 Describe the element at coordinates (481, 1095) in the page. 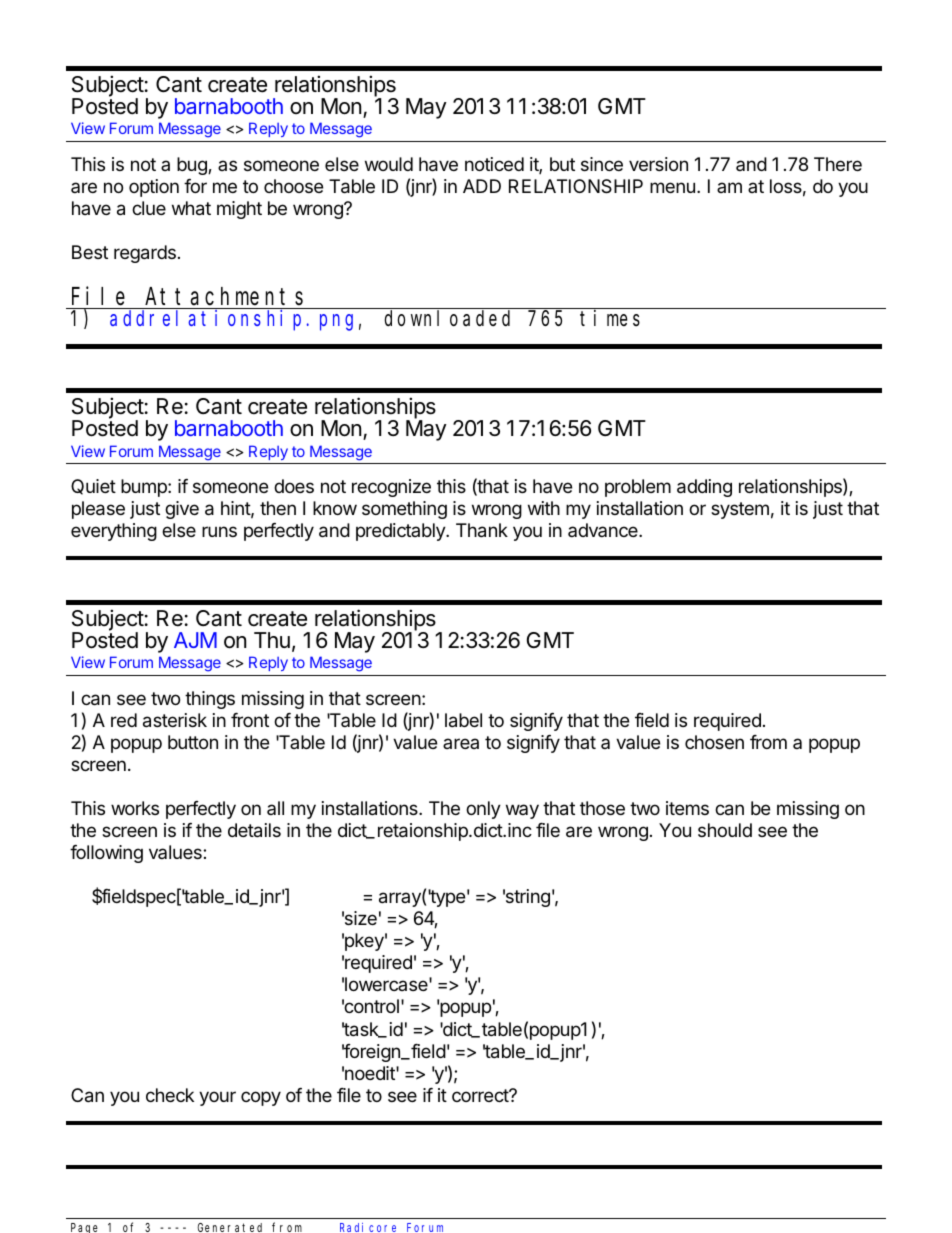

I see `correct` at that location.
